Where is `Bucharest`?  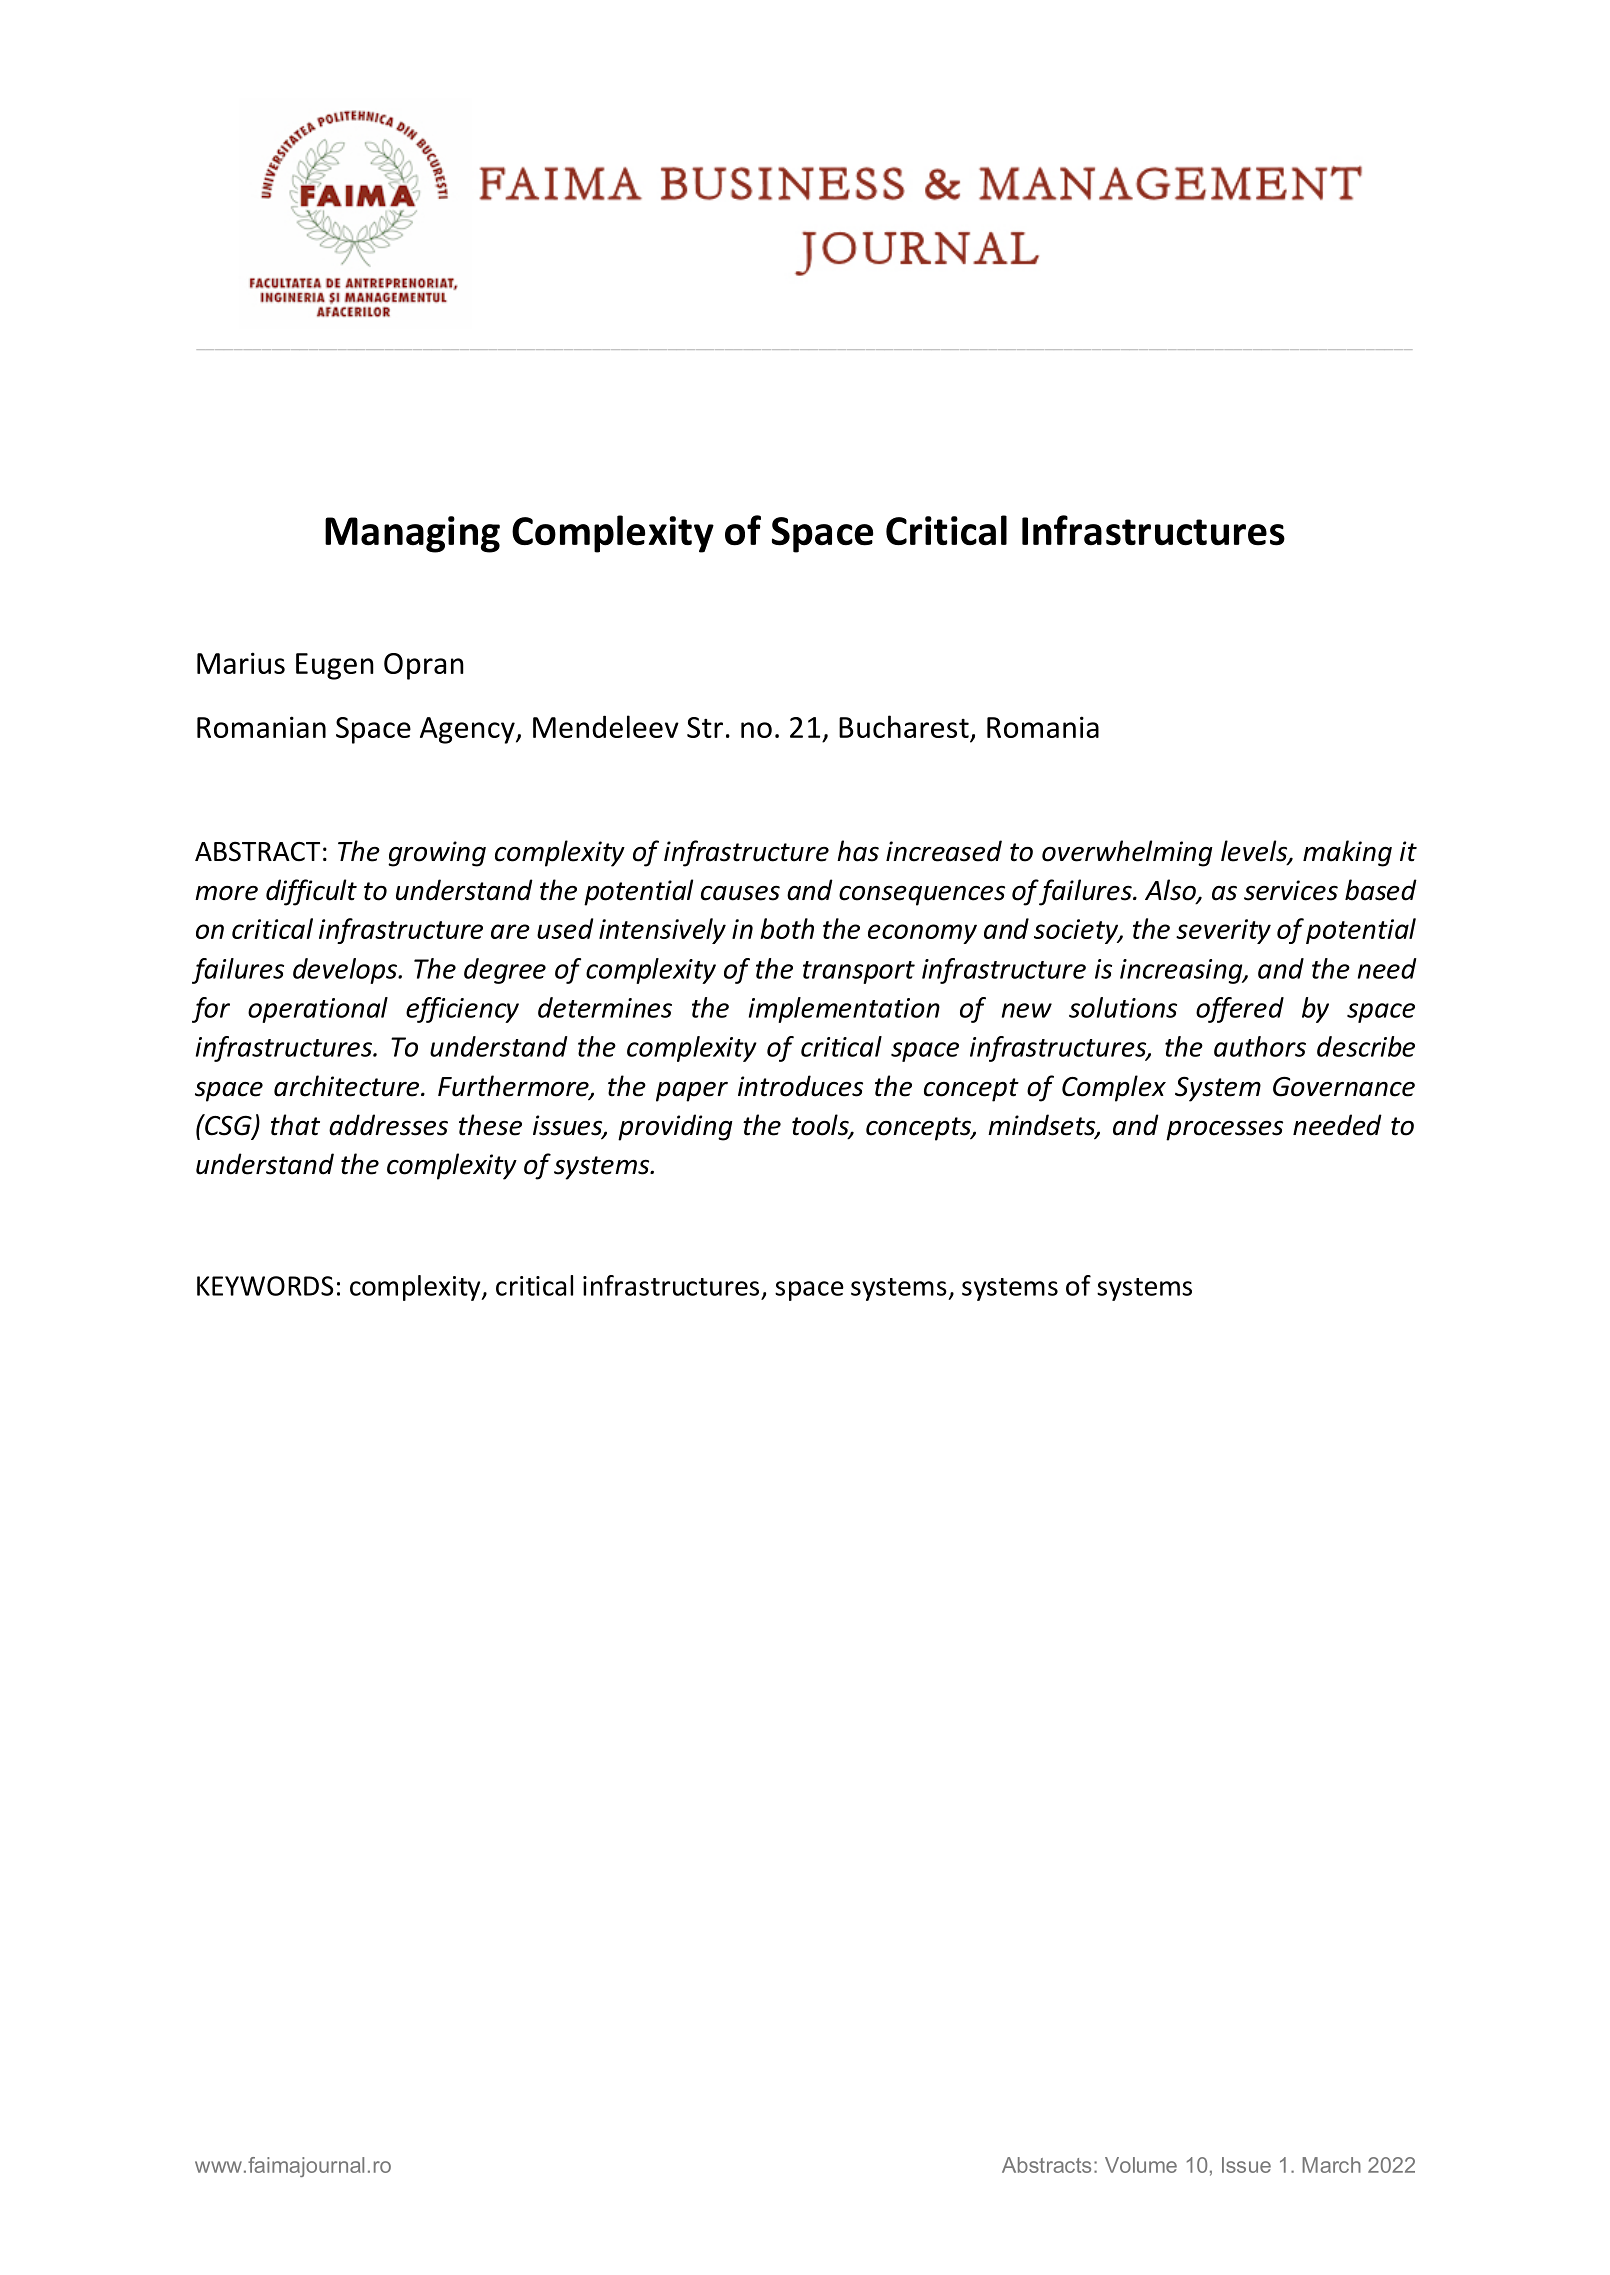 Bucharest is located at coordinates (905, 728).
